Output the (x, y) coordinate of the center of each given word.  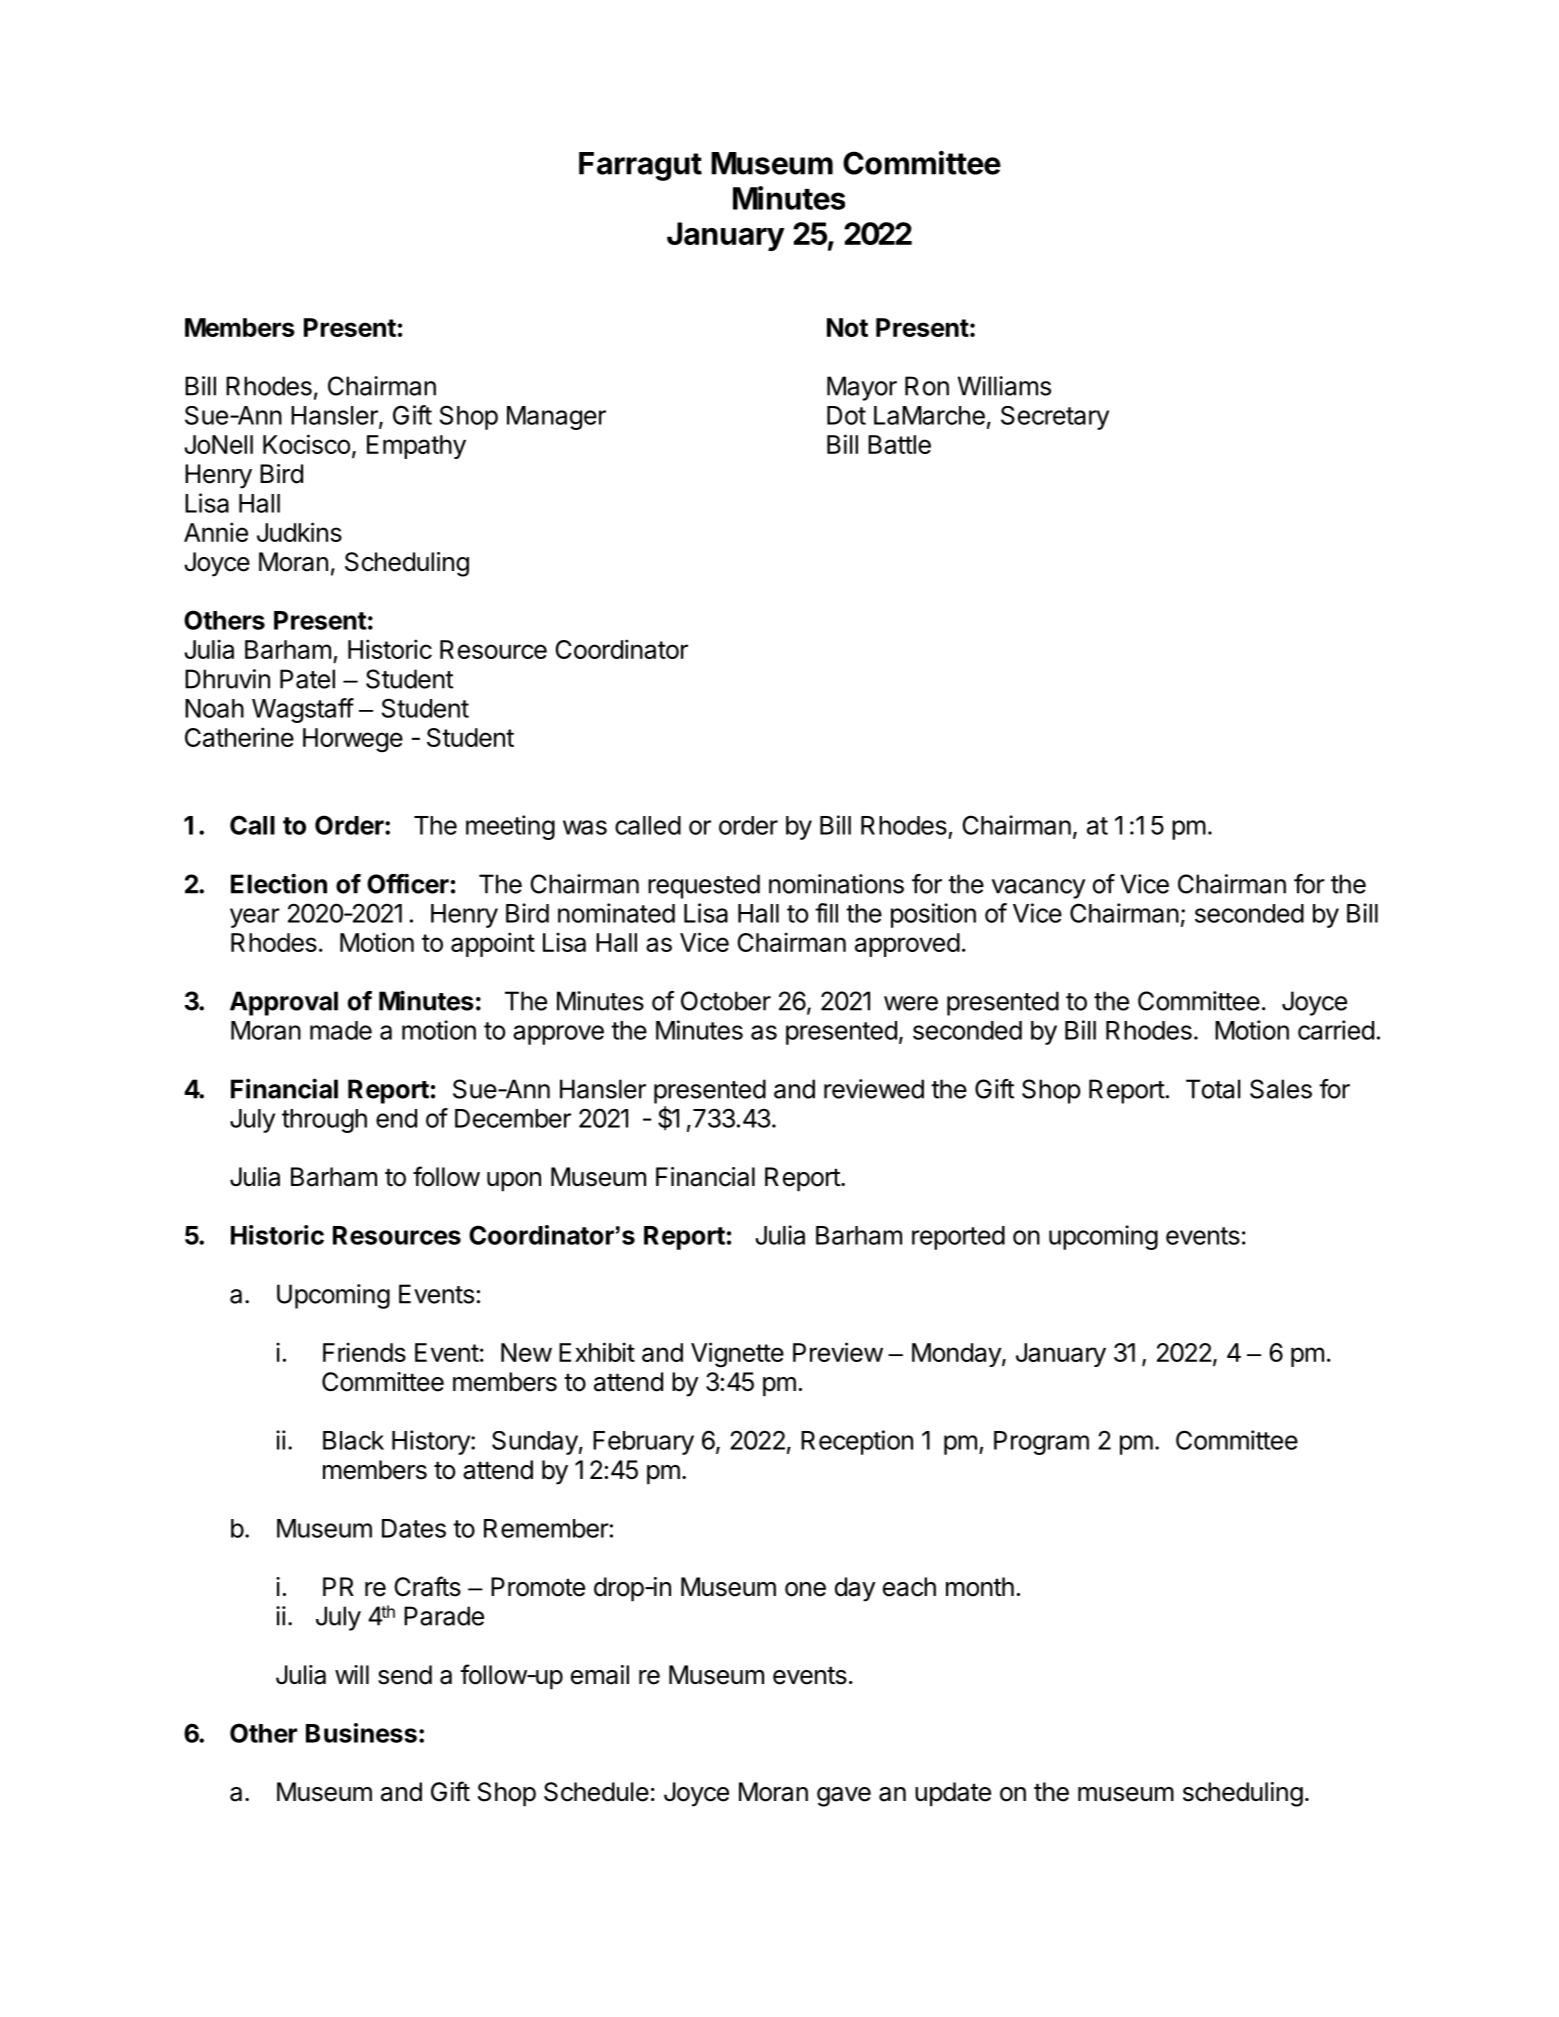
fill (826, 913)
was (585, 827)
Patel (307, 679)
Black (353, 1440)
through (324, 1121)
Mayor (862, 388)
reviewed (874, 1089)
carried (1336, 1030)
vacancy (1038, 889)
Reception (857, 1442)
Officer (408, 883)
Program (1041, 1443)
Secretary (1055, 418)
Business (361, 1733)
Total (1213, 1089)
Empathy (416, 447)
